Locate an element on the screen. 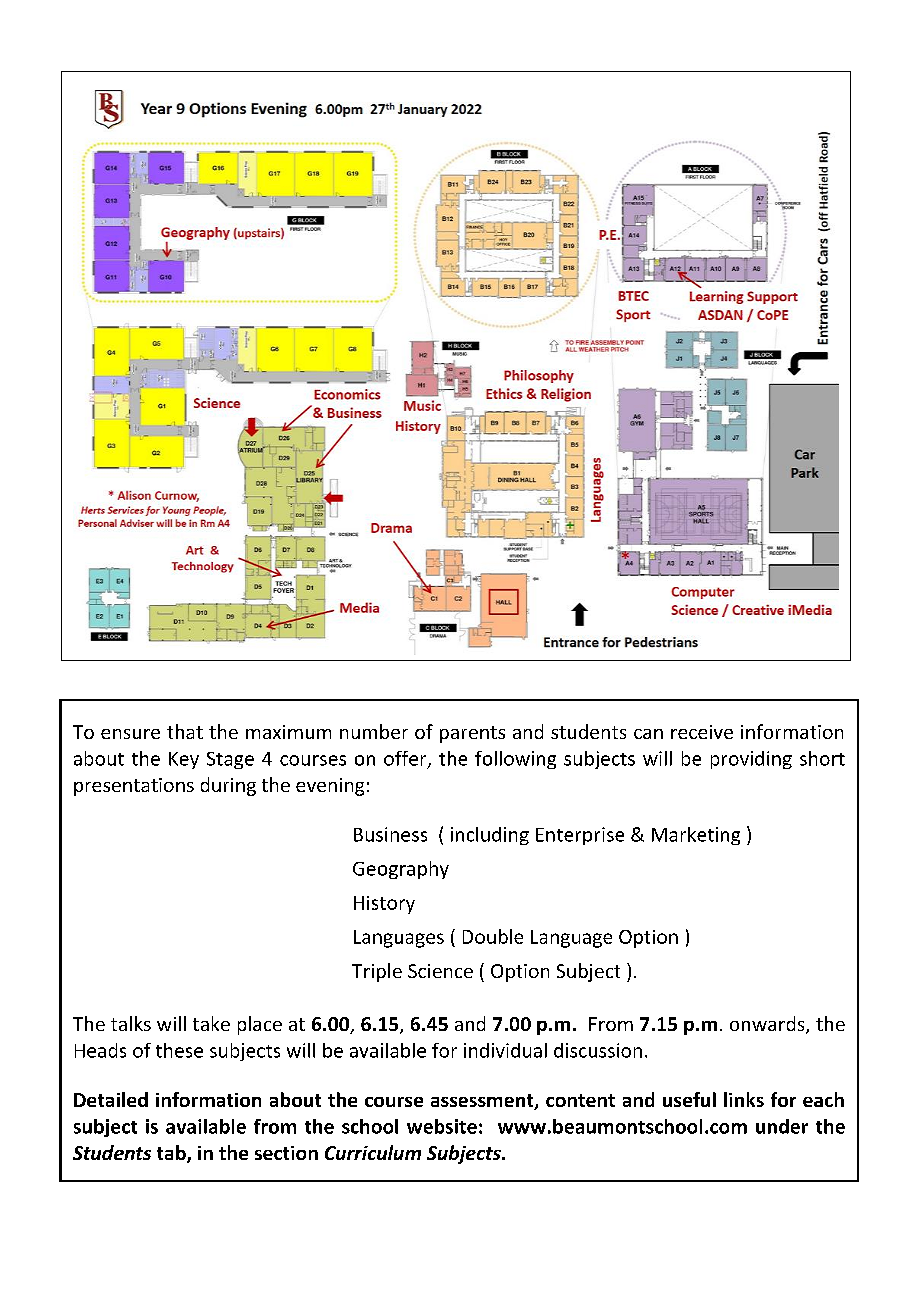 The width and height of the screenshot is (924, 1308). Geography is located at coordinates (401, 870).
